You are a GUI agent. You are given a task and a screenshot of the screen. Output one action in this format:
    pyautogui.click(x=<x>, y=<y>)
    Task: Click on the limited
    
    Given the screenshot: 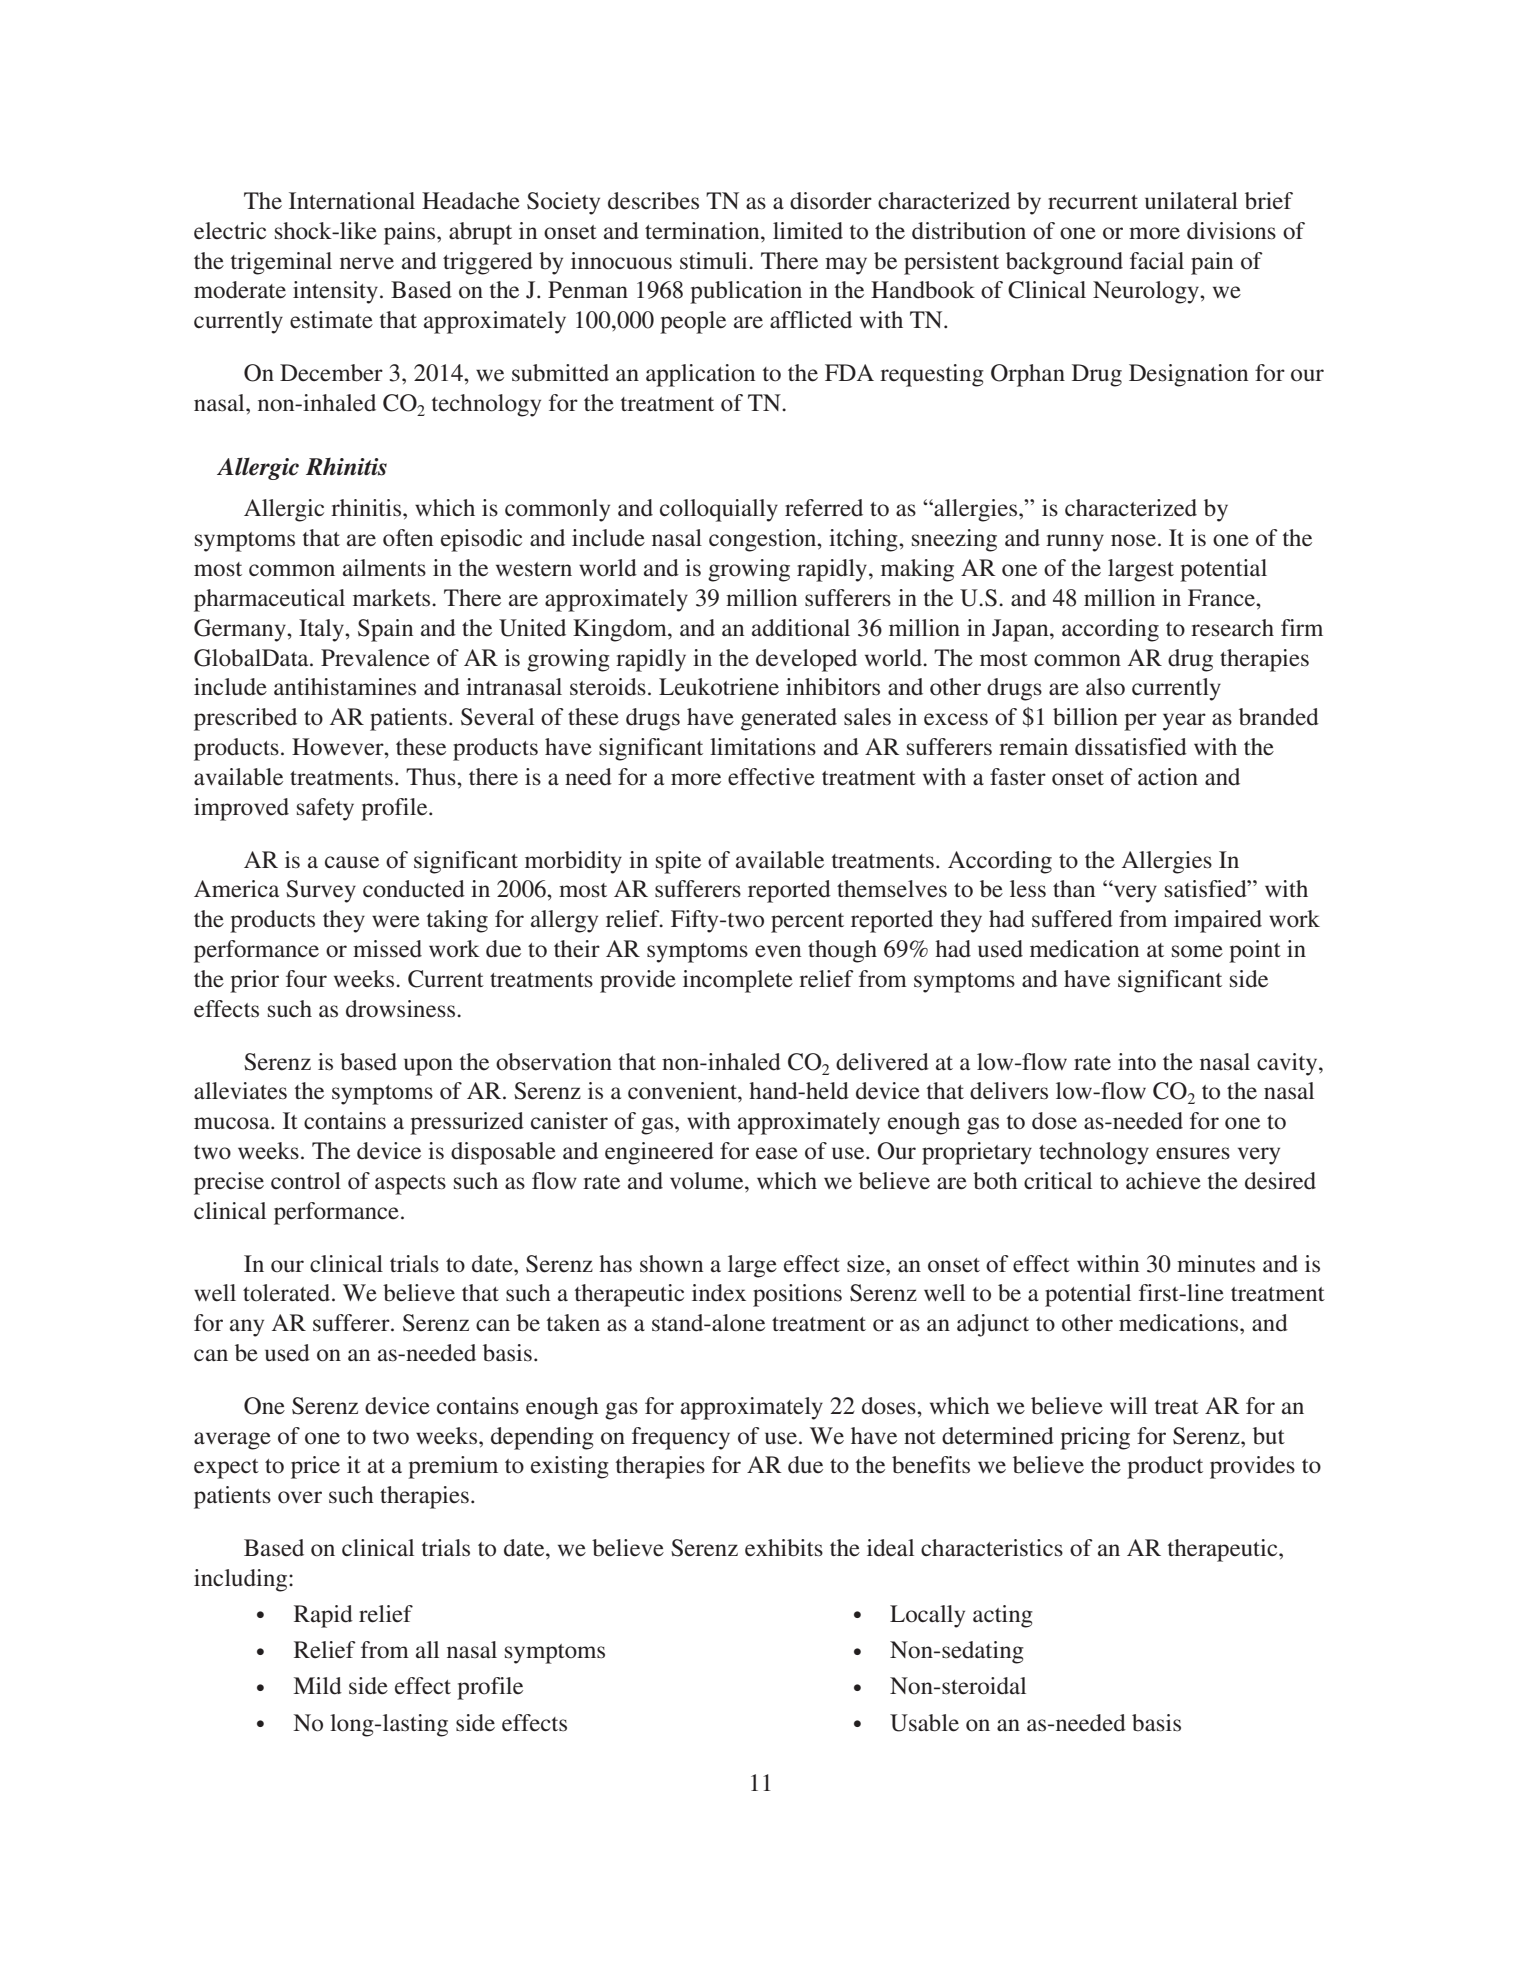 What is the action you would take?
    pyautogui.click(x=808, y=231)
